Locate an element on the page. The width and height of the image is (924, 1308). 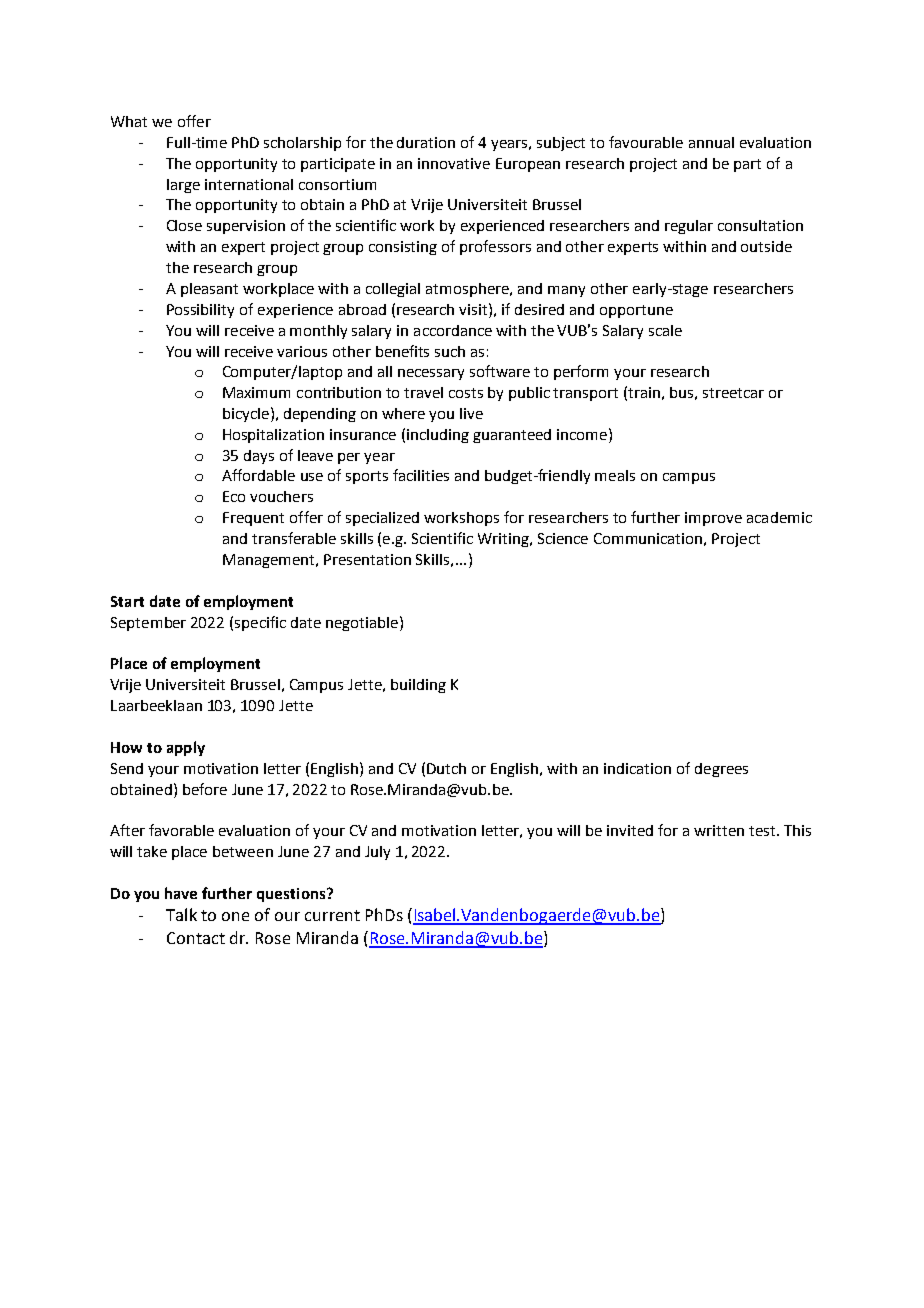
improve is located at coordinates (713, 519).
